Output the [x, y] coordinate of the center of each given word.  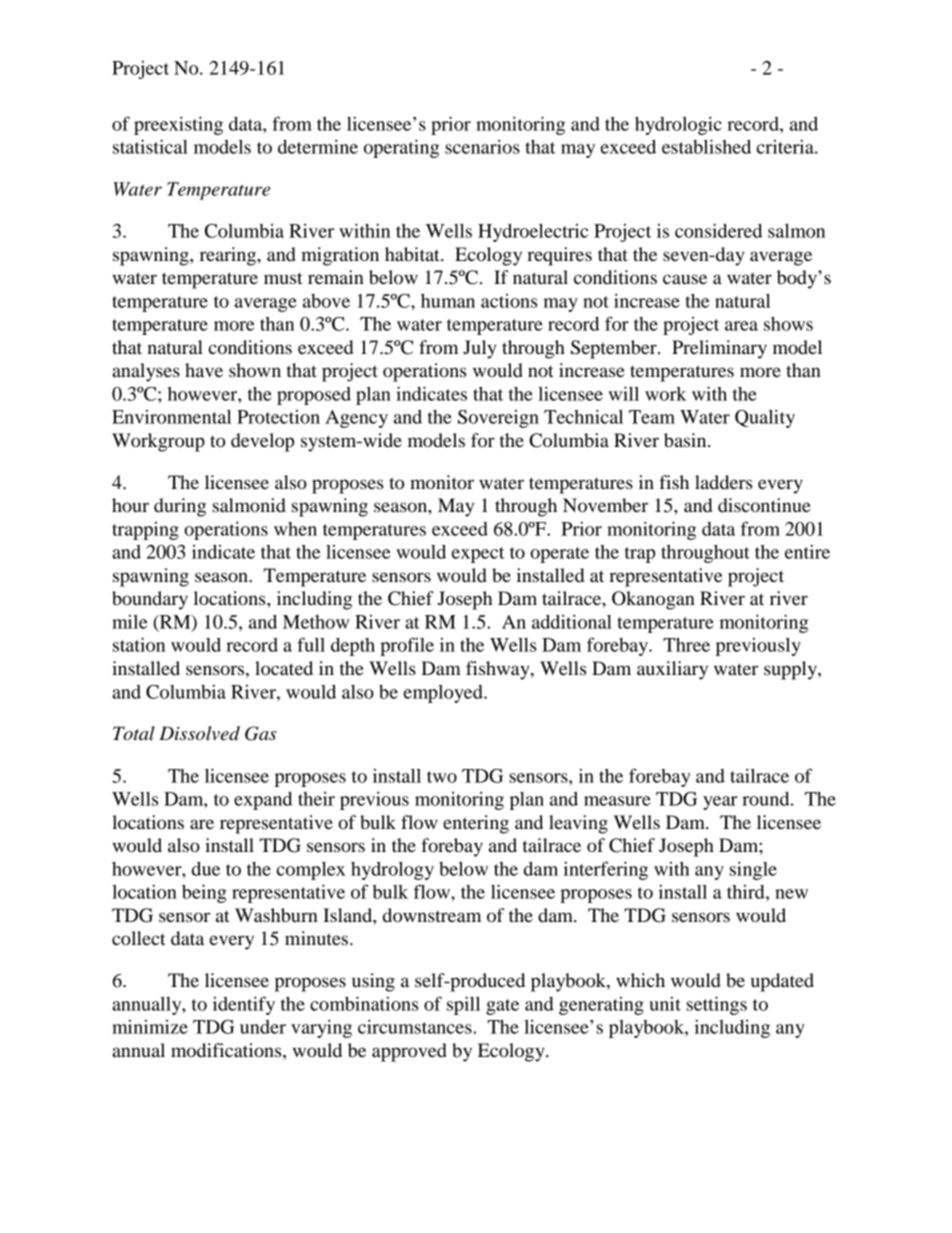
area [741, 326]
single [753, 870]
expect [478, 555]
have [204, 370]
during [180, 507]
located [284, 668]
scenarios [482, 146]
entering [476, 824]
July [480, 349]
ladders [723, 482]
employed [444, 694]
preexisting [178, 125]
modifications [227, 1050]
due [206, 869]
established [706, 146]
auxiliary [672, 670]
